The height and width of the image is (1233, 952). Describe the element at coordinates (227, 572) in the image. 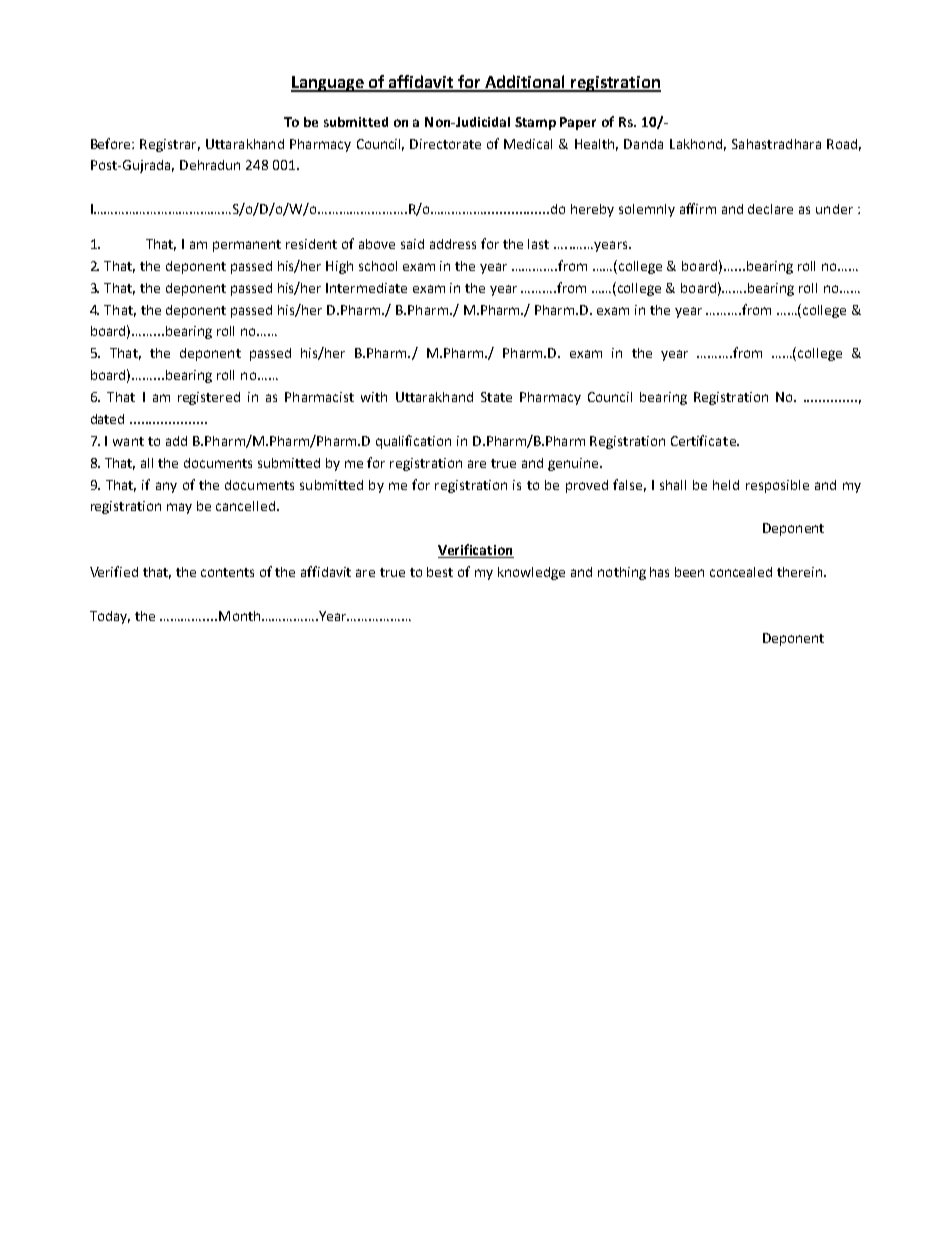

I see `contents` at that location.
